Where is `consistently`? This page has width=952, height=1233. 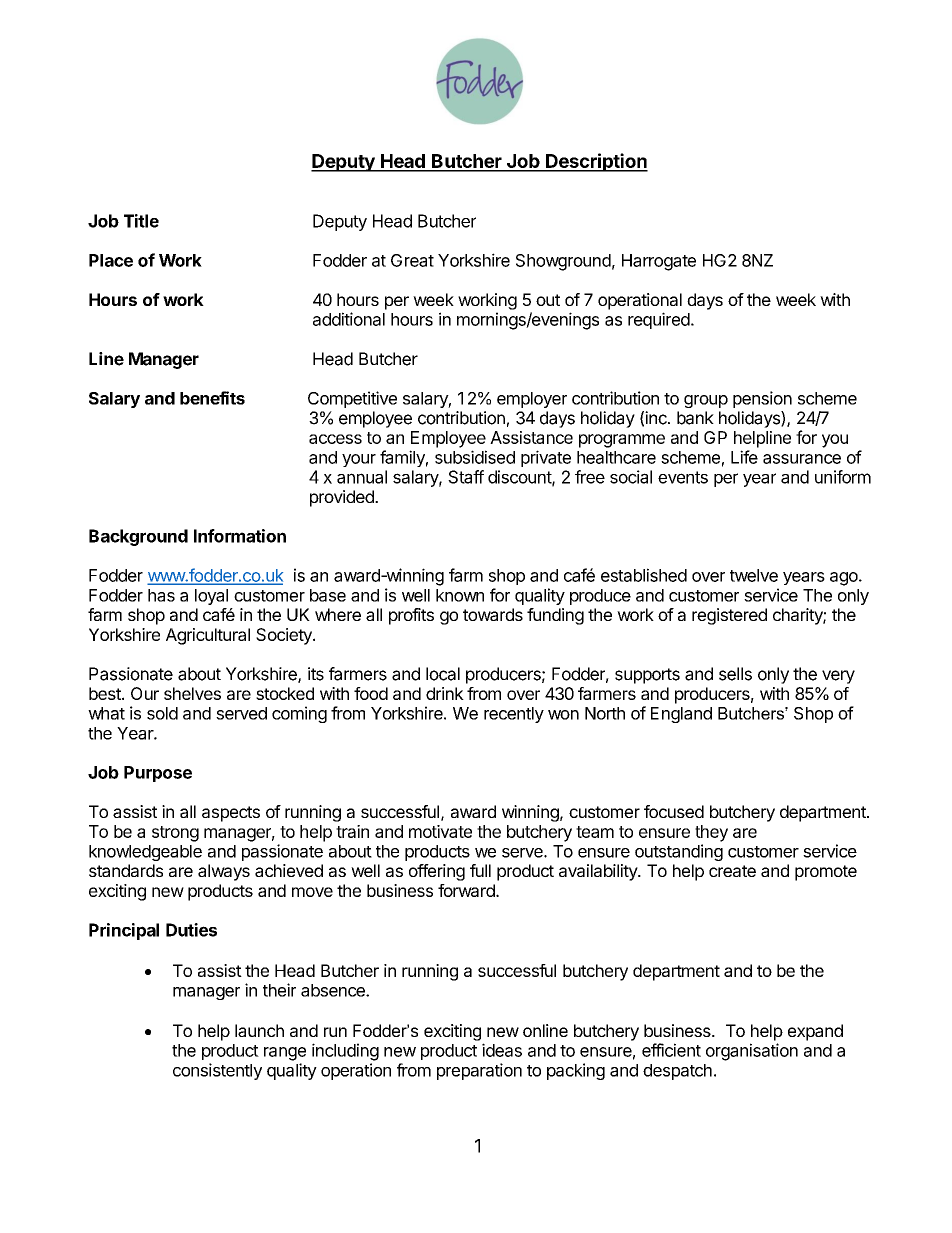
consistently is located at coordinates (217, 1071).
